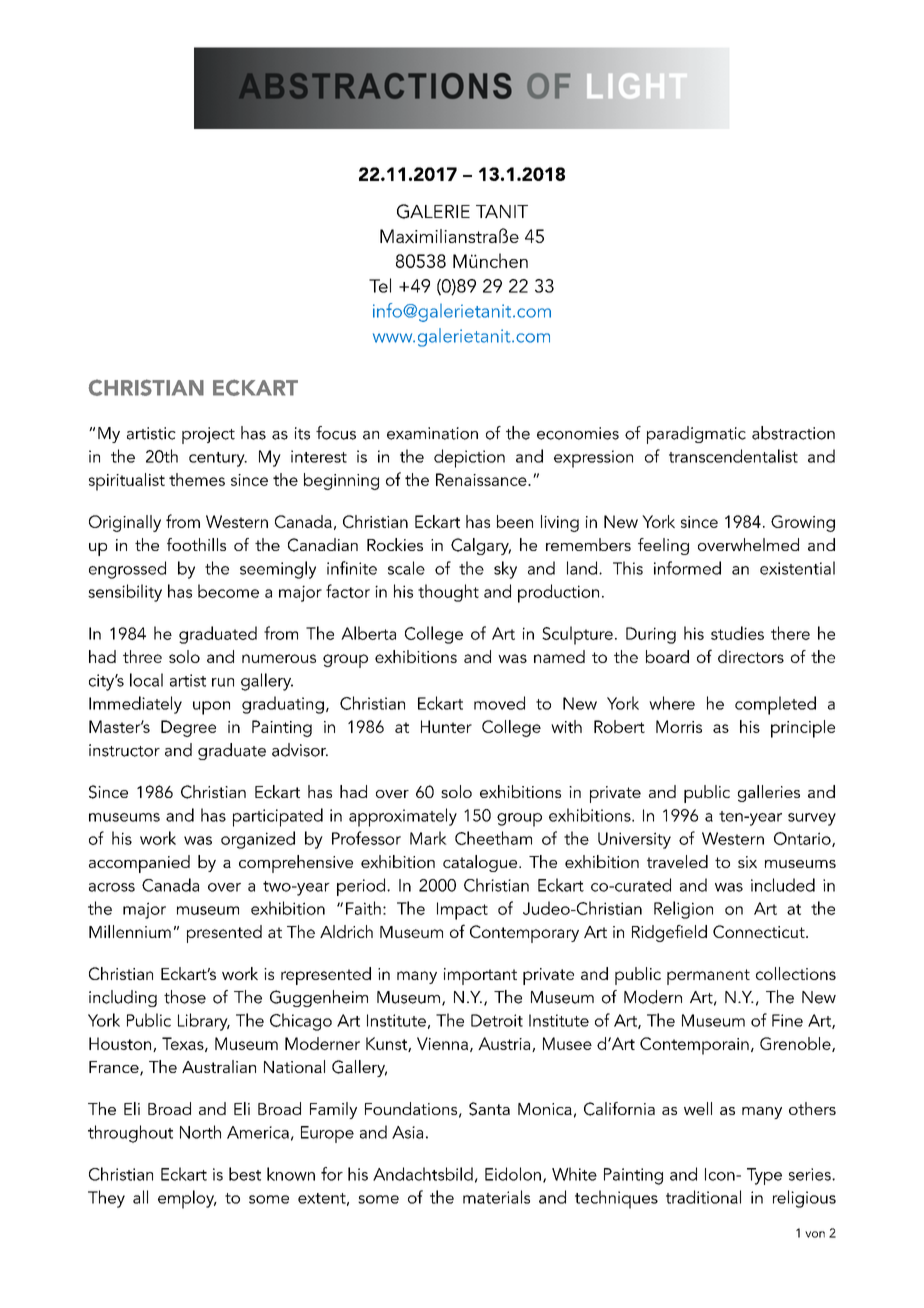 The width and height of the screenshot is (924, 1308). Describe the element at coordinates (703, 1197) in the screenshot. I see `traditional` at that location.
